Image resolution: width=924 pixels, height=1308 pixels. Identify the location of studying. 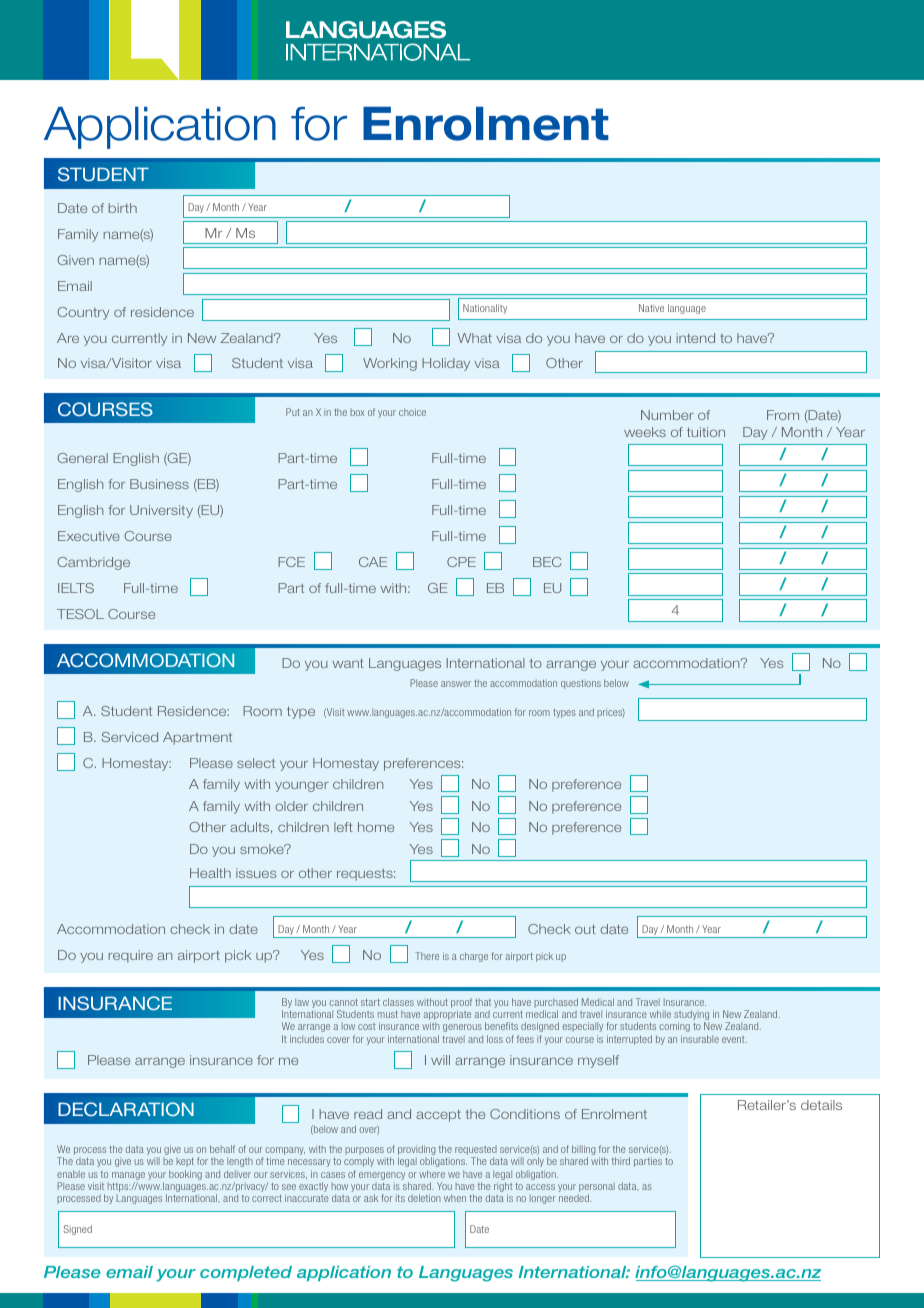
(691, 1016).
